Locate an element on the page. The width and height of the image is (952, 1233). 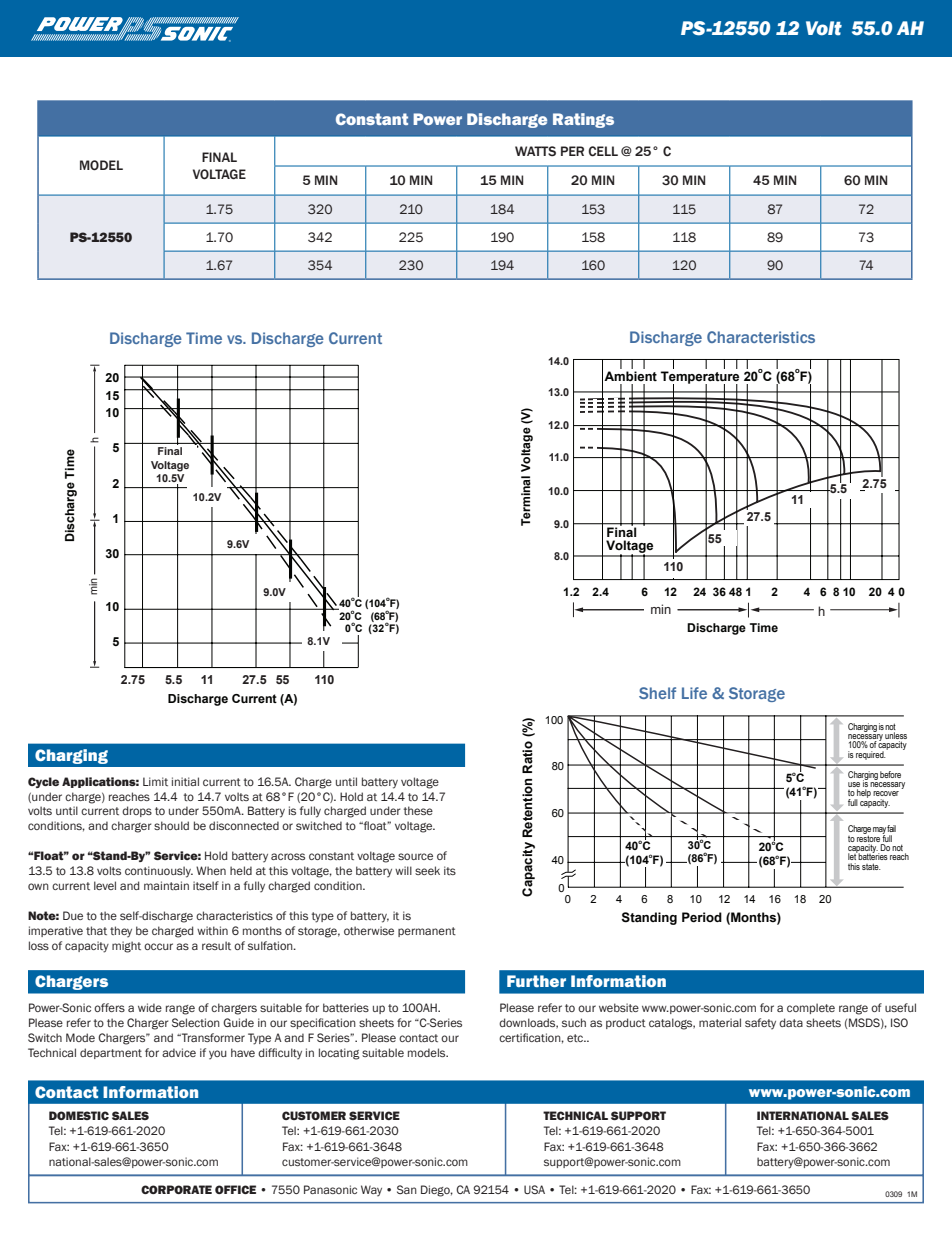
Limit is located at coordinates (155, 781).
